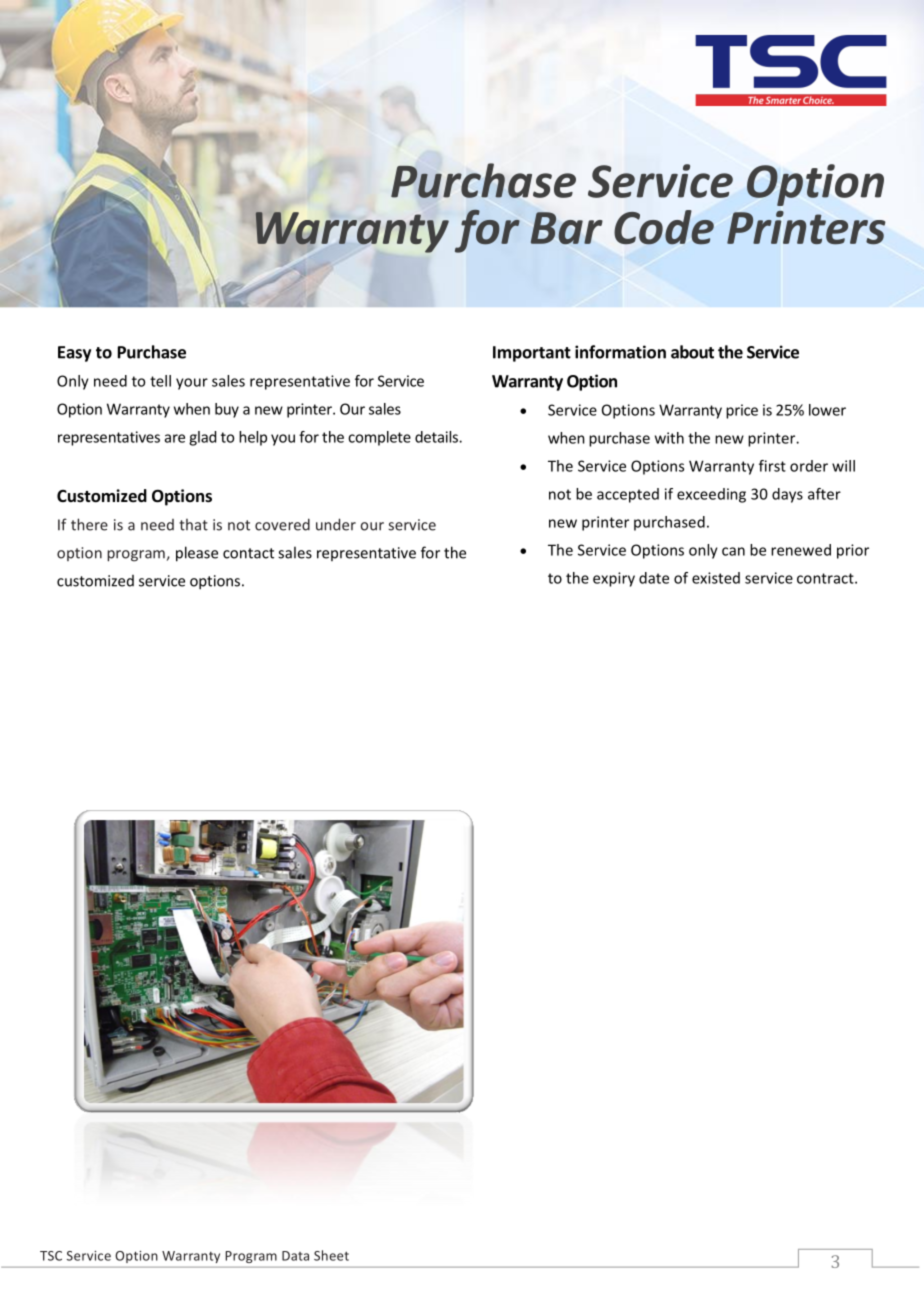 The image size is (924, 1308). Describe the element at coordinates (336, 524) in the screenshot. I see `under` at that location.
